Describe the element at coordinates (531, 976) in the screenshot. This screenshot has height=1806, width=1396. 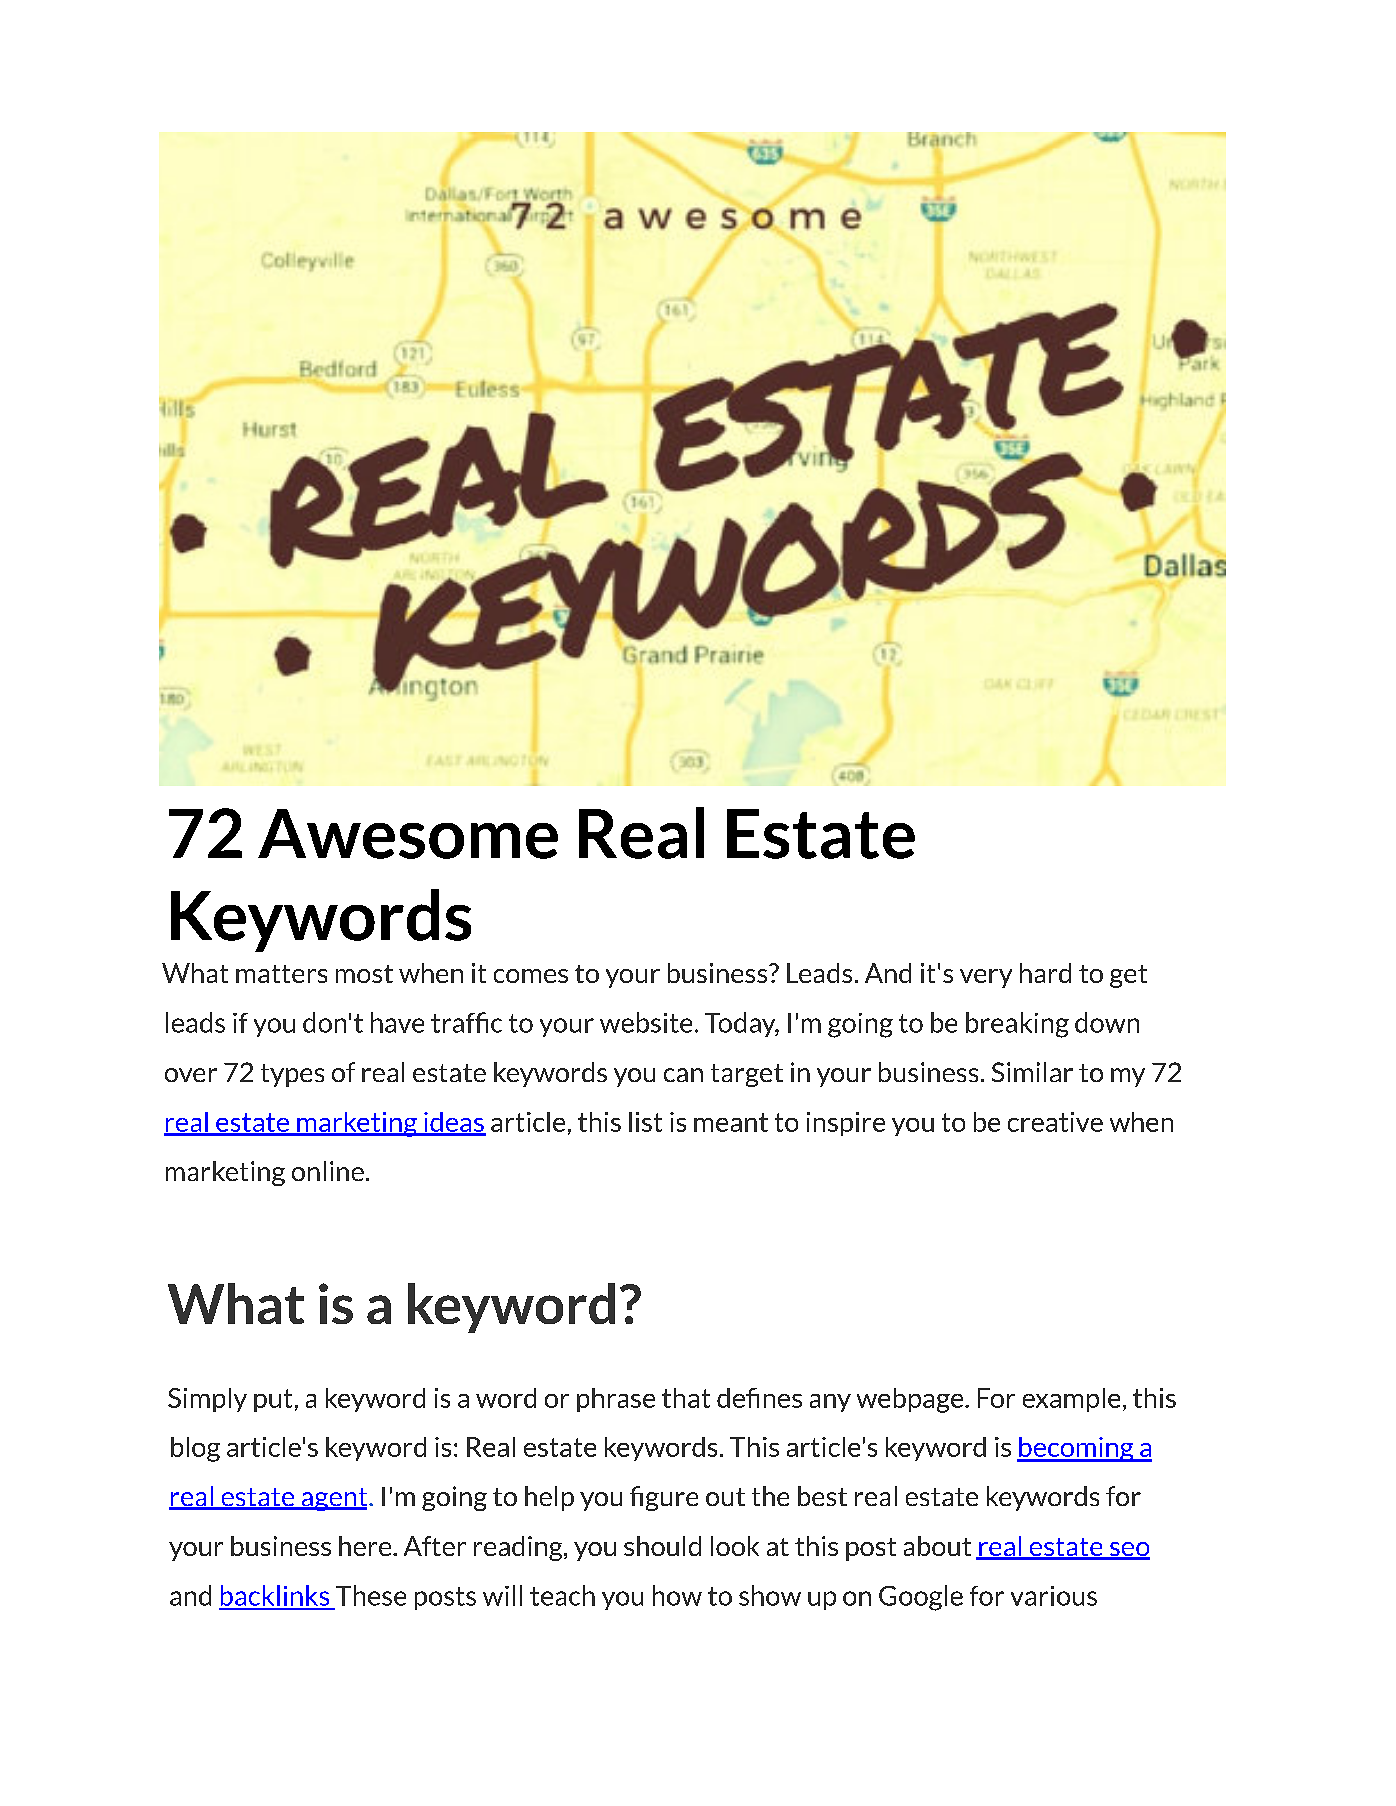
I see `comes` at that location.
